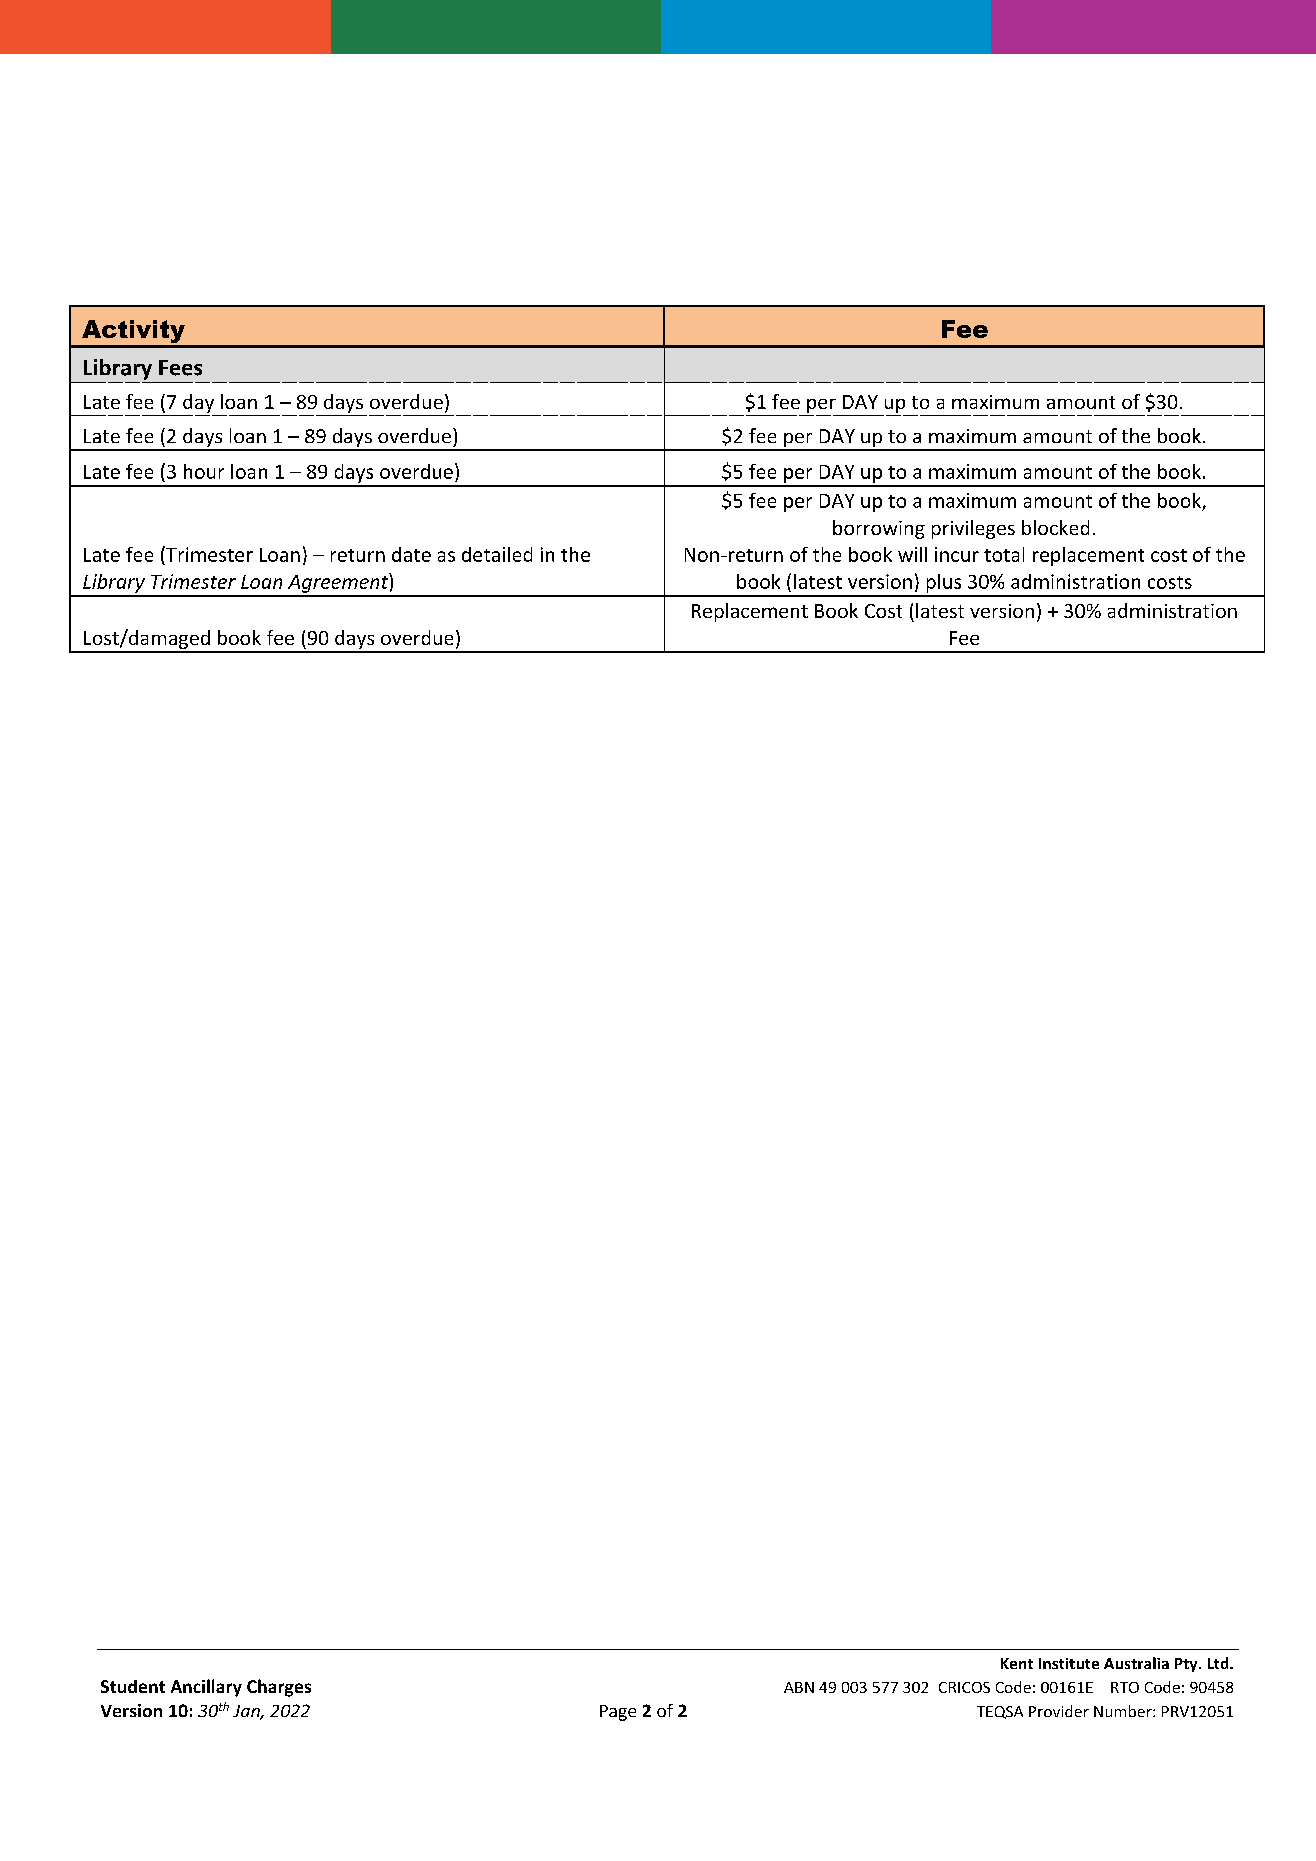 This image has height=1861, width=1316. I want to click on total, so click(1004, 554).
